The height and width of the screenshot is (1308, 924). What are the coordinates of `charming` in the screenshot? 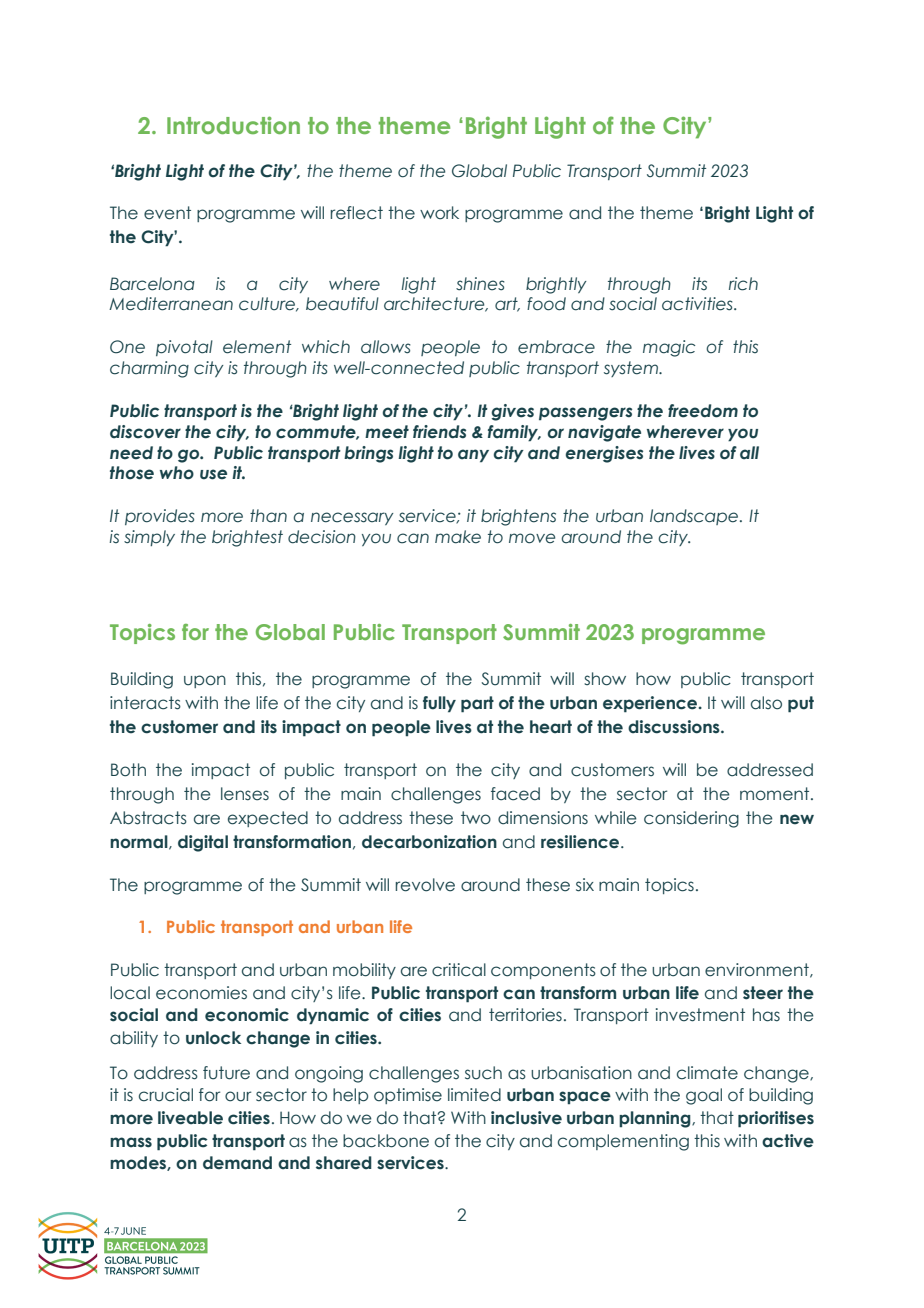 It's located at (149, 369).
